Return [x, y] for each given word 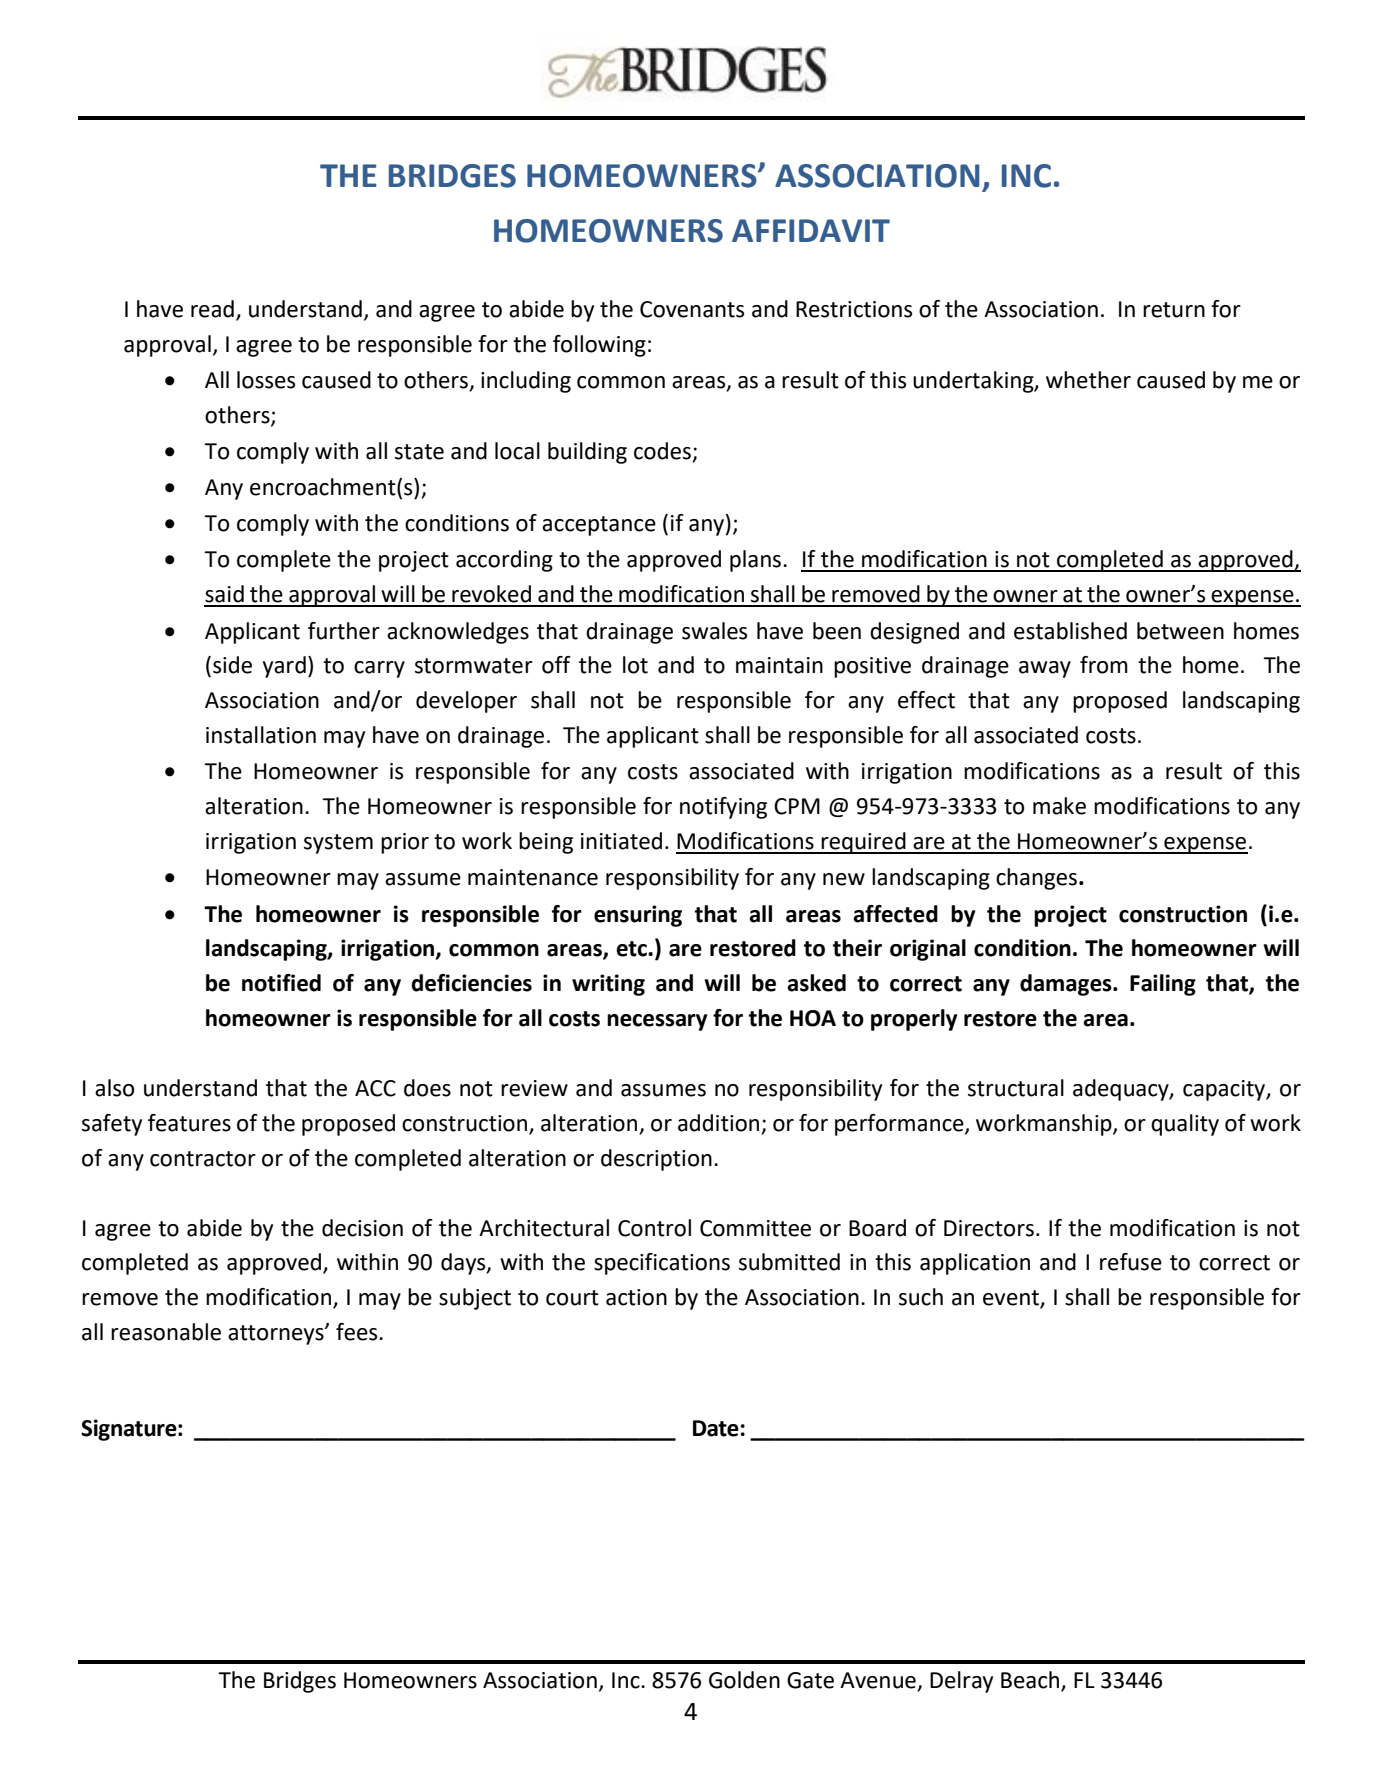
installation [261, 735]
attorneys [277, 1335]
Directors [989, 1228]
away [1045, 669]
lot [635, 665]
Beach [1030, 1680]
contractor [203, 1159]
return [1174, 310]
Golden [744, 1680]
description [656, 1160]
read [212, 309]
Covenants [692, 309]
